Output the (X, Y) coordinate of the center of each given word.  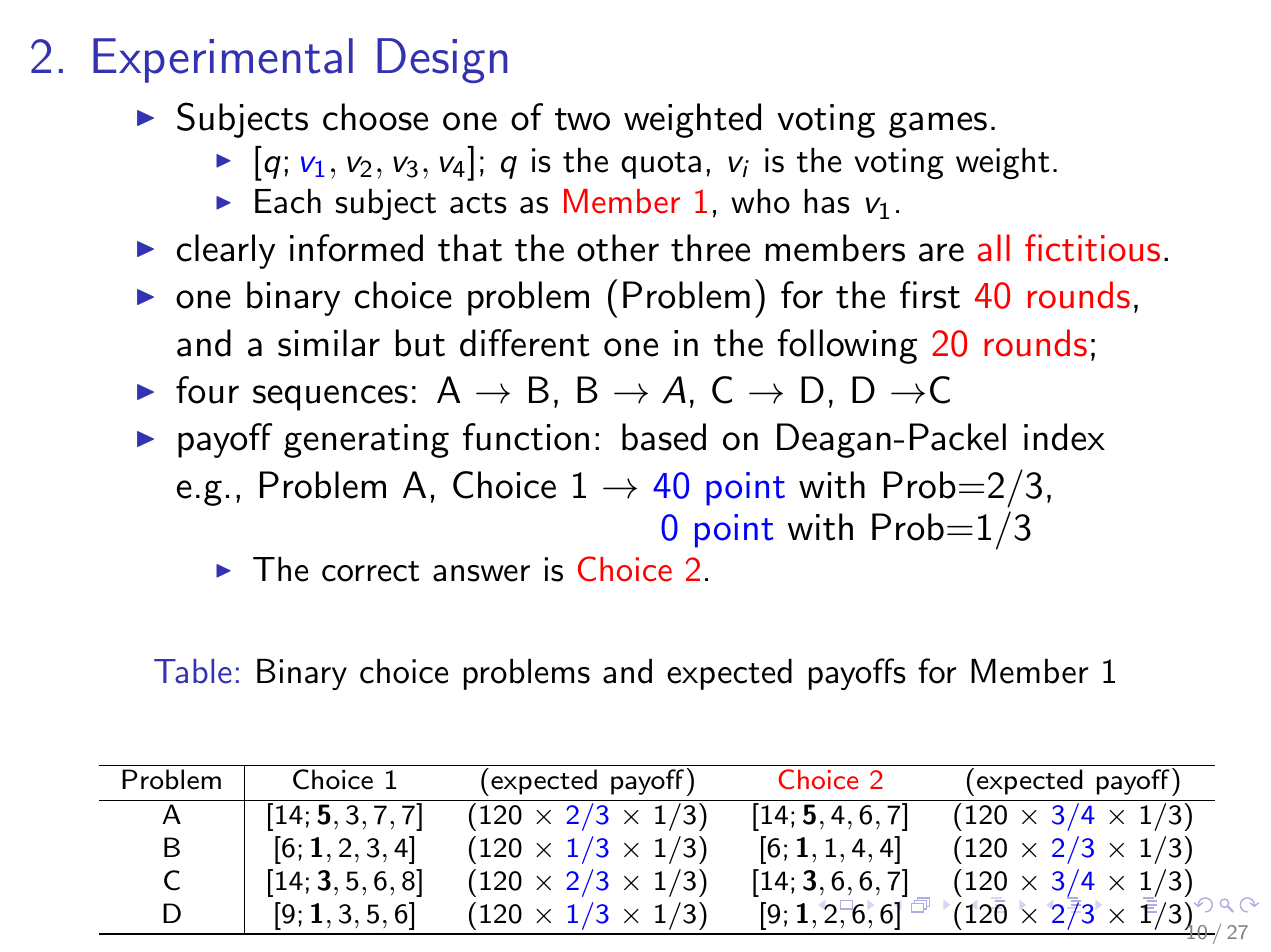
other (618, 248)
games (938, 125)
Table (193, 671)
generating (366, 441)
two (582, 119)
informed (356, 248)
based (664, 437)
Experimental (223, 60)
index (1064, 437)
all (994, 248)
